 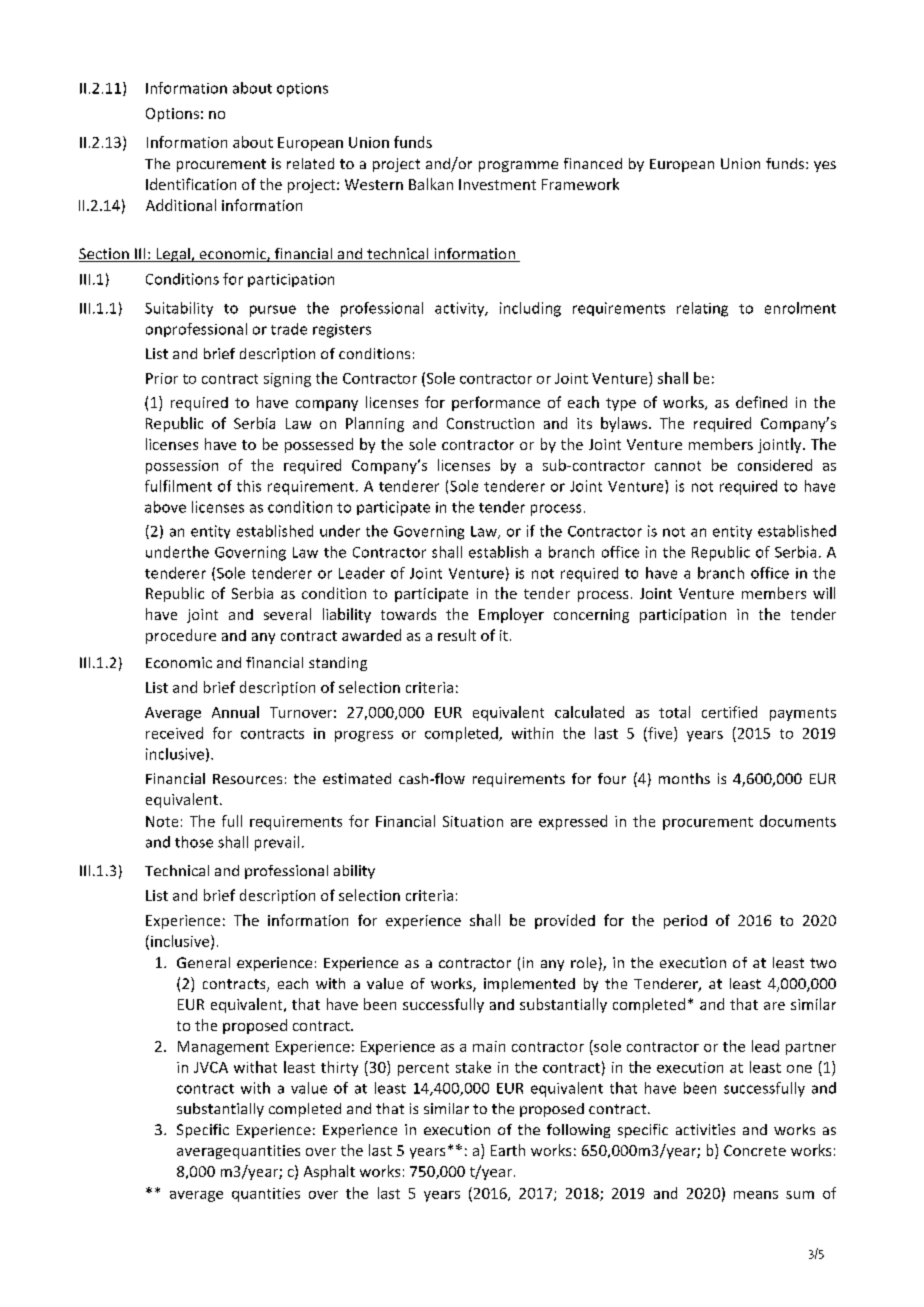 What do you see at coordinates (825, 166) in the page?
I see `yes` at bounding box center [825, 166].
